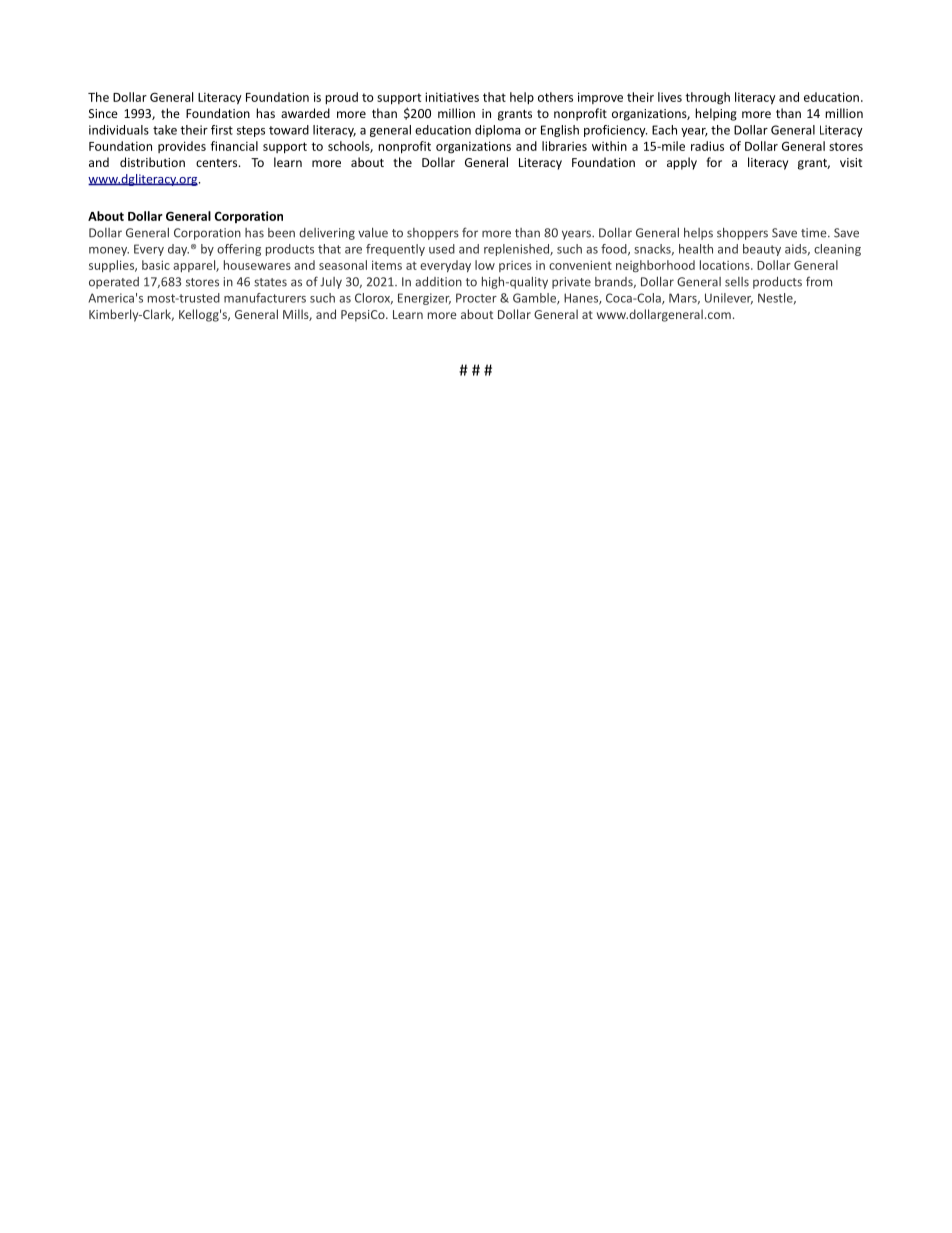 The height and width of the screenshot is (1233, 952). Describe the element at coordinates (265, 298) in the screenshot. I see `manufacturers` at that location.
